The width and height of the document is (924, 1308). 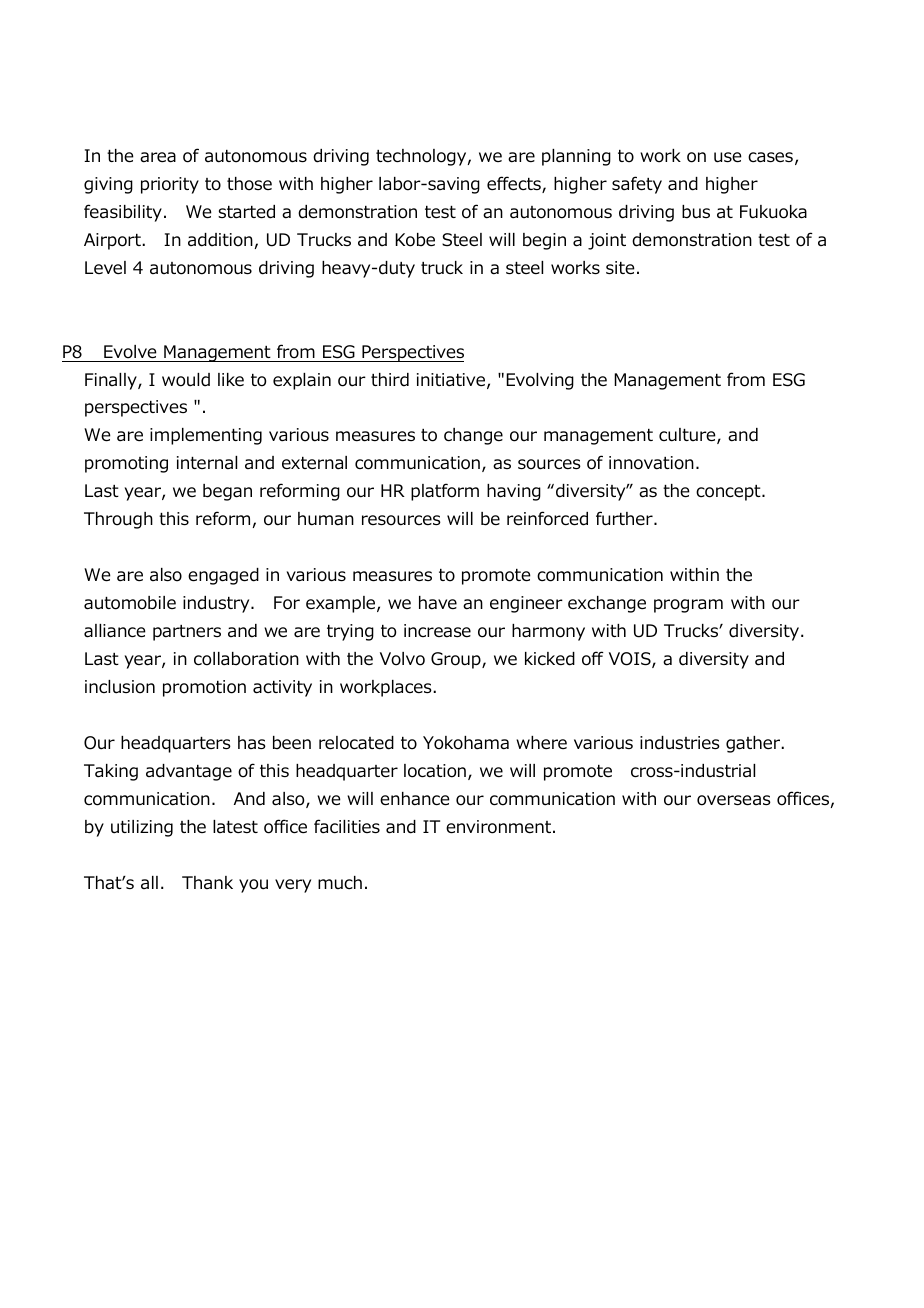 I want to click on Thank, so click(x=207, y=882).
